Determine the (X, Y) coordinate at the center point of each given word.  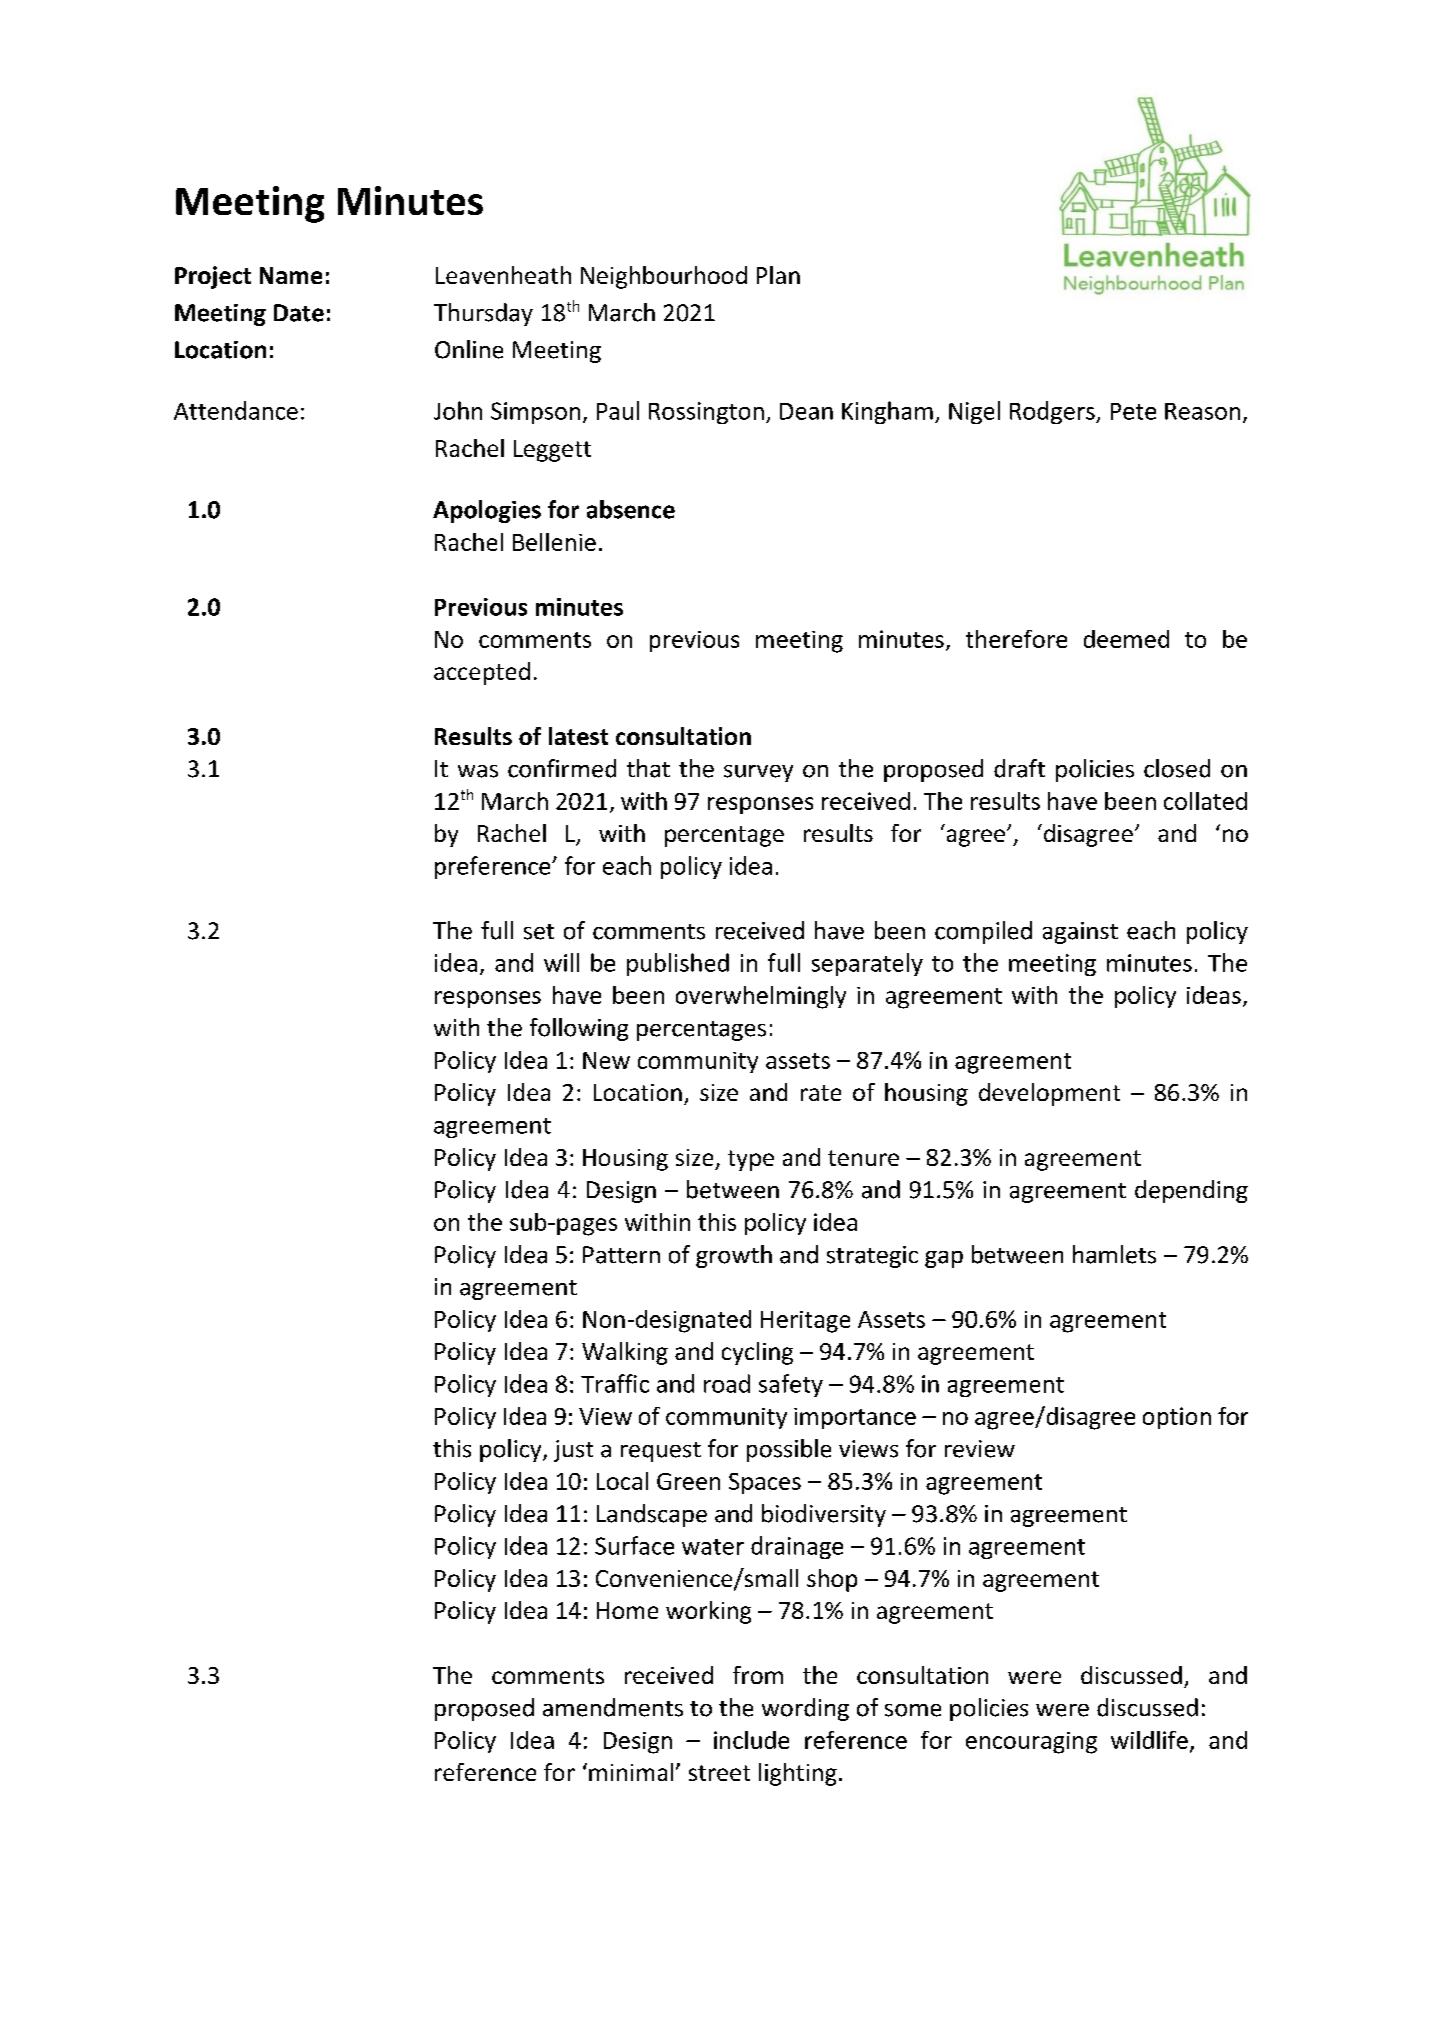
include (751, 1740)
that (648, 768)
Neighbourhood (664, 277)
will (561, 962)
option (1177, 1418)
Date (299, 313)
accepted (482, 673)
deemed (1126, 639)
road (727, 1383)
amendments (613, 1707)
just (573, 1451)
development (1049, 1094)
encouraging (1031, 1743)
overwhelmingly (761, 997)
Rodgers (1053, 412)
